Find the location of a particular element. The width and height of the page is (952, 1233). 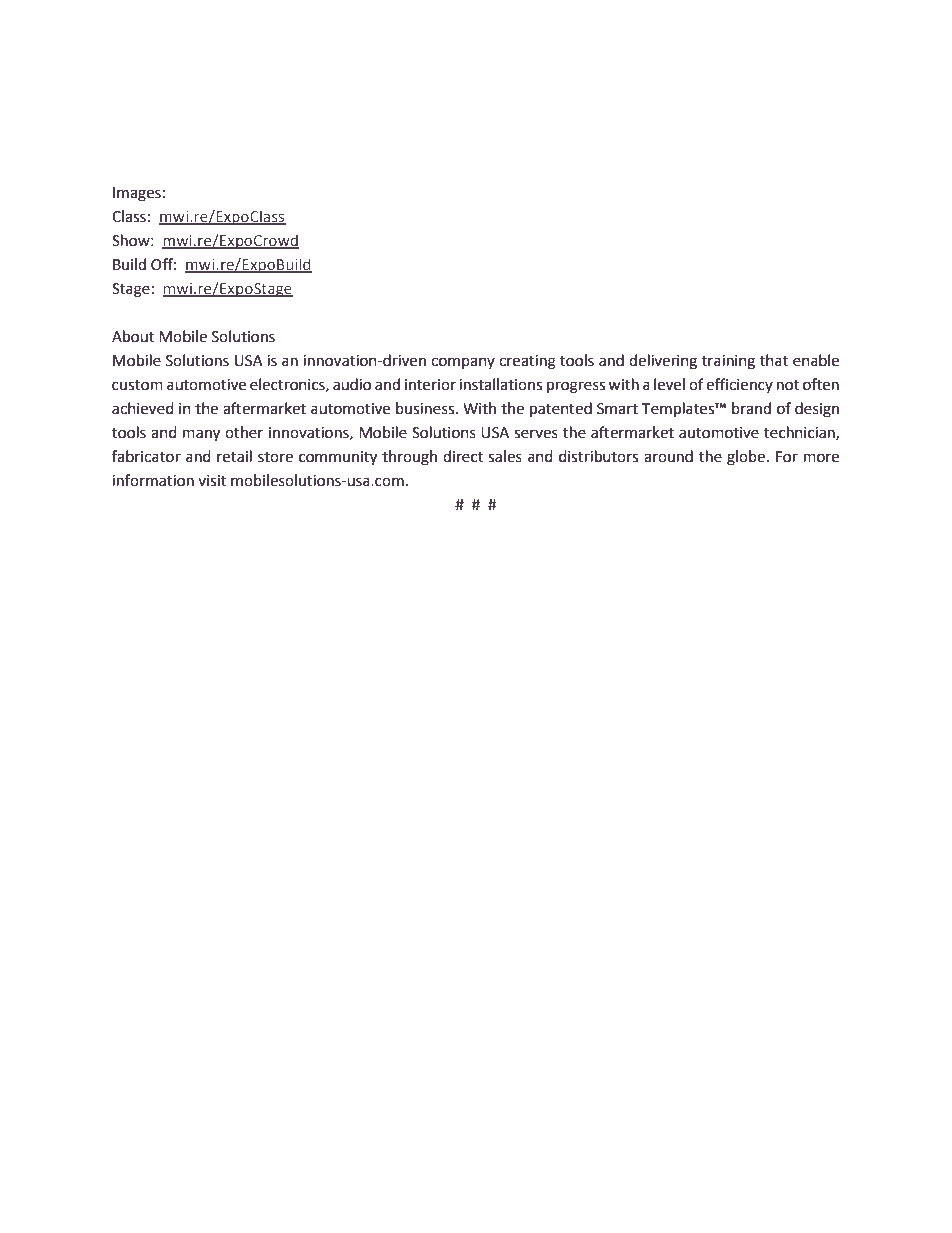

visit is located at coordinates (212, 481).
